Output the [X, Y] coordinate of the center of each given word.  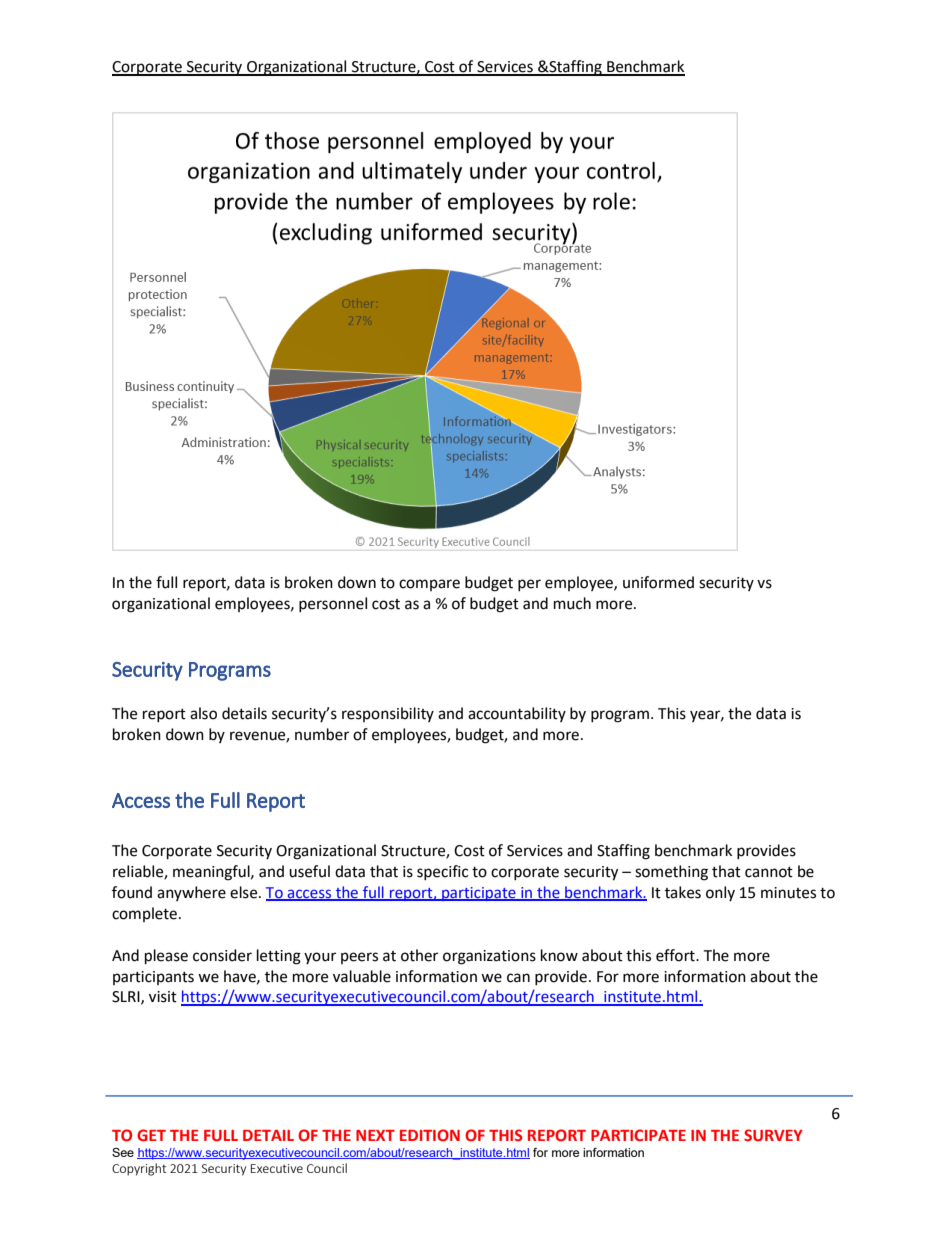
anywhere [191, 893]
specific [442, 872]
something [671, 873]
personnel [333, 604]
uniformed [658, 582]
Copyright [139, 1169]
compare [429, 585]
